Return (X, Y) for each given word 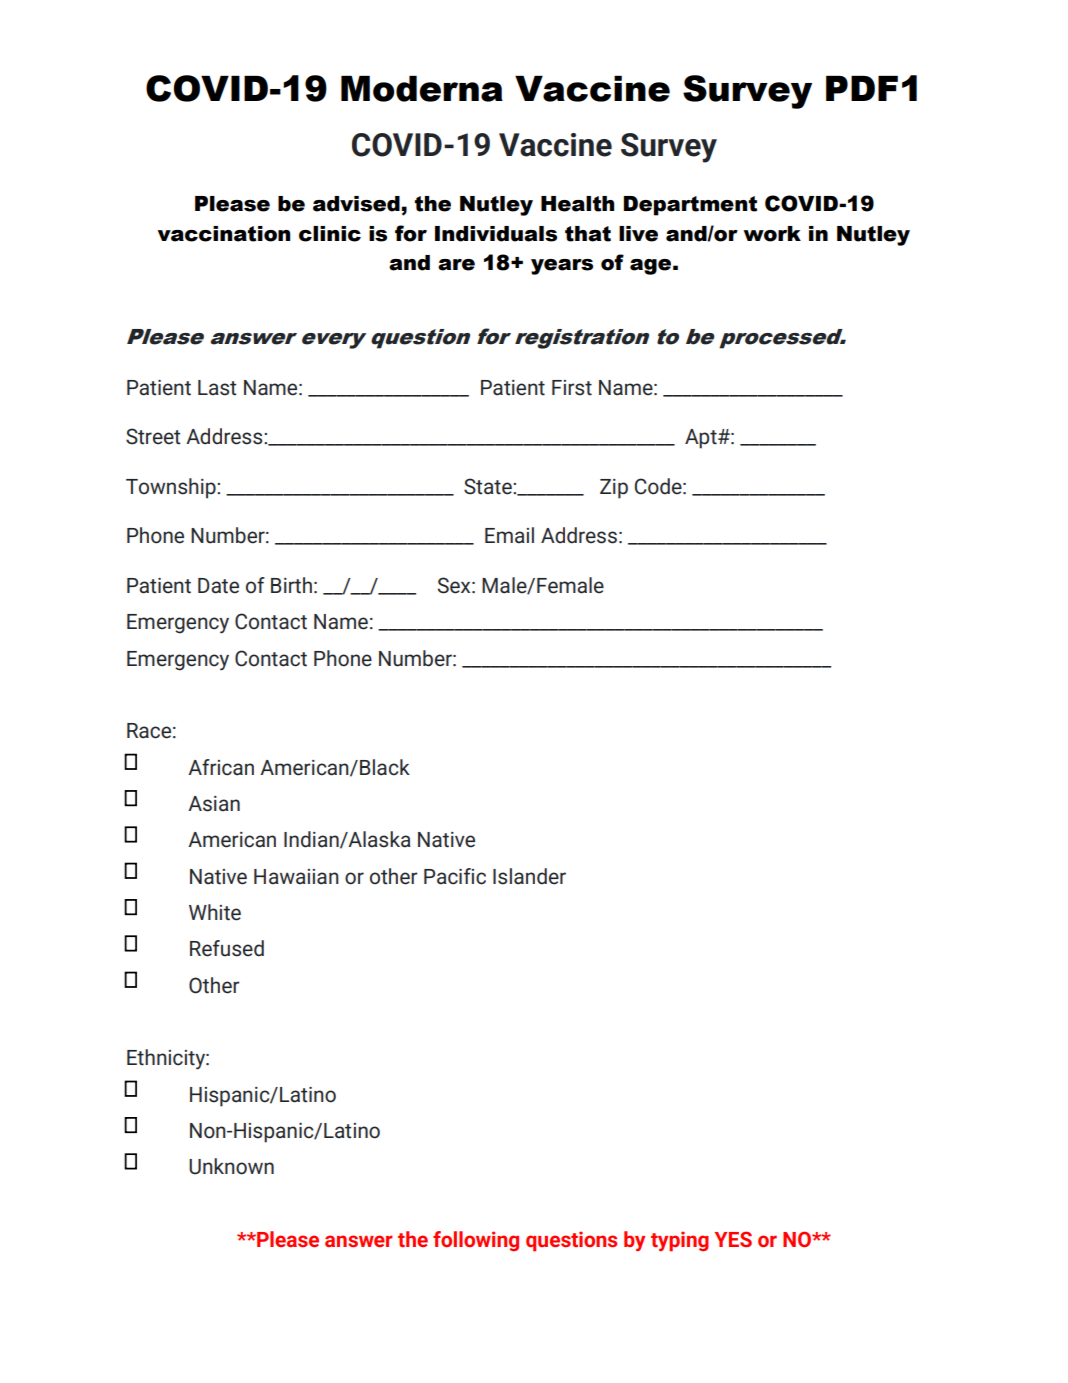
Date (218, 586)
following (476, 1241)
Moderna (422, 89)
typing (680, 1241)
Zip (614, 489)
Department (690, 206)
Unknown (231, 1166)
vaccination (223, 234)
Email (509, 535)
